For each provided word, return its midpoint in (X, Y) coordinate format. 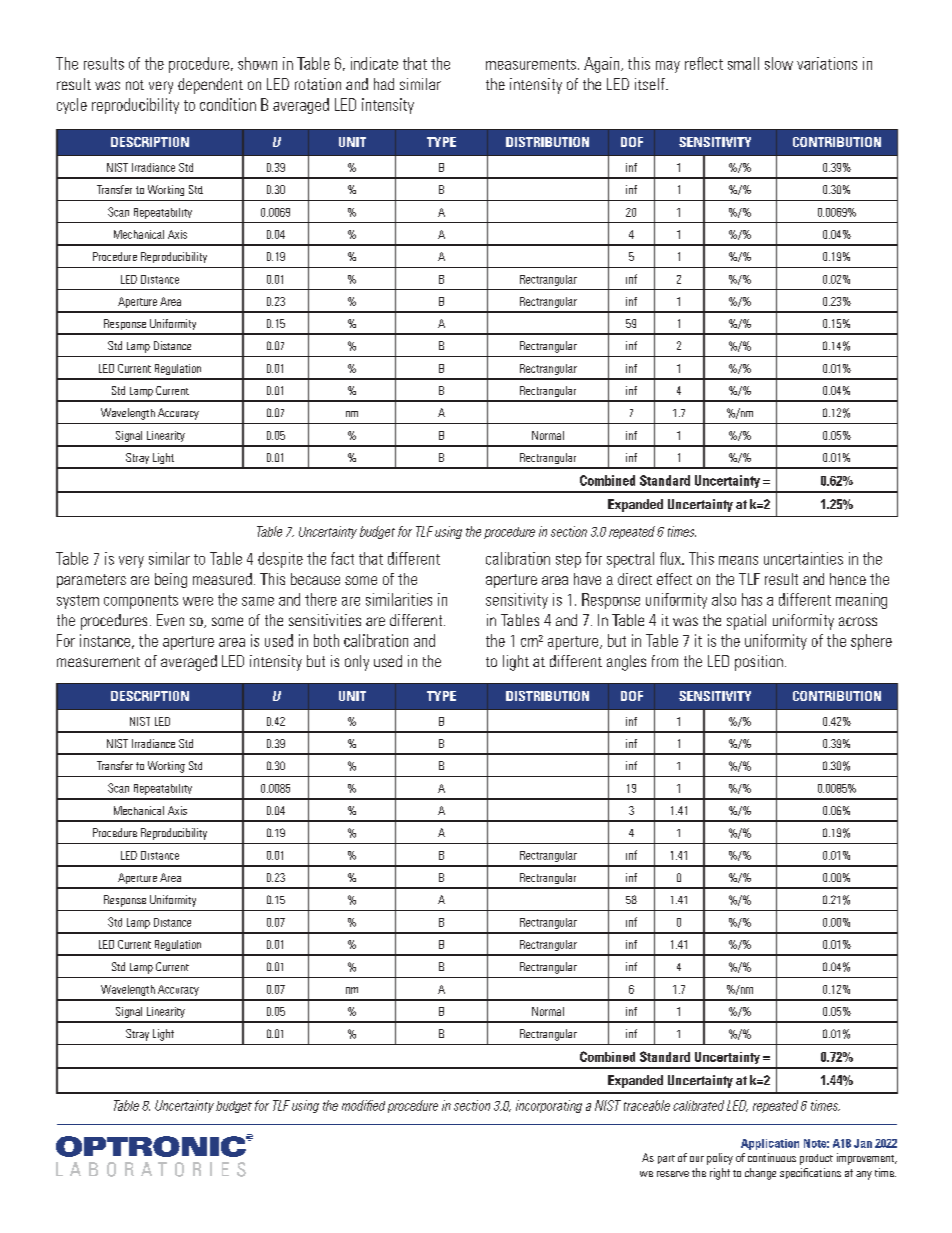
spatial (746, 622)
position (759, 663)
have (587, 579)
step (568, 561)
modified (363, 1105)
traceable (647, 1105)
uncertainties (803, 558)
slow (779, 63)
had (384, 84)
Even (170, 620)
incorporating (549, 1106)
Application (770, 1144)
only (357, 663)
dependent (210, 86)
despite (280, 560)
